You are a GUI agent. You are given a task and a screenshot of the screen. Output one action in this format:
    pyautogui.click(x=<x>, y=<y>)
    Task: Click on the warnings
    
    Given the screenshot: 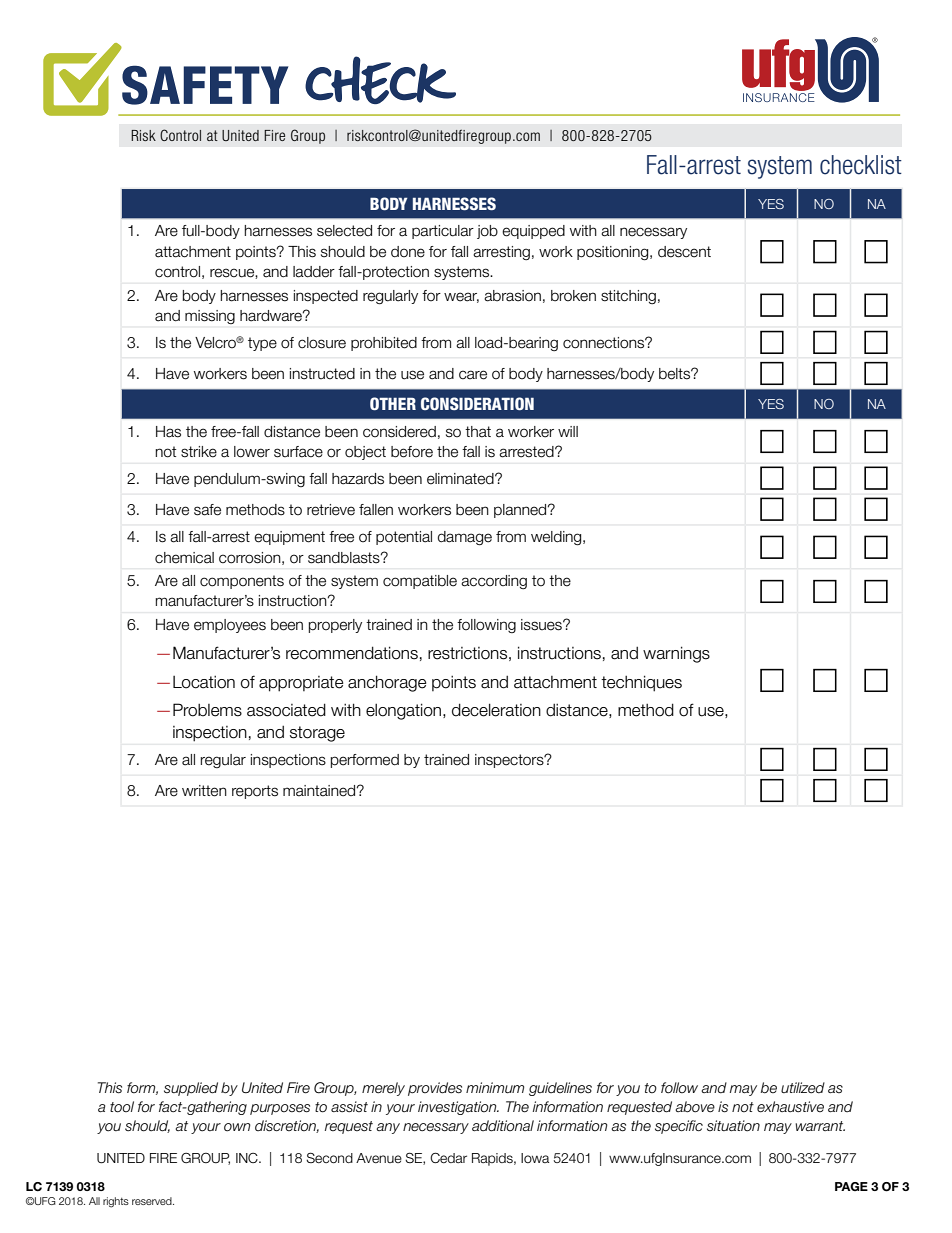 What is the action you would take?
    pyautogui.click(x=676, y=654)
